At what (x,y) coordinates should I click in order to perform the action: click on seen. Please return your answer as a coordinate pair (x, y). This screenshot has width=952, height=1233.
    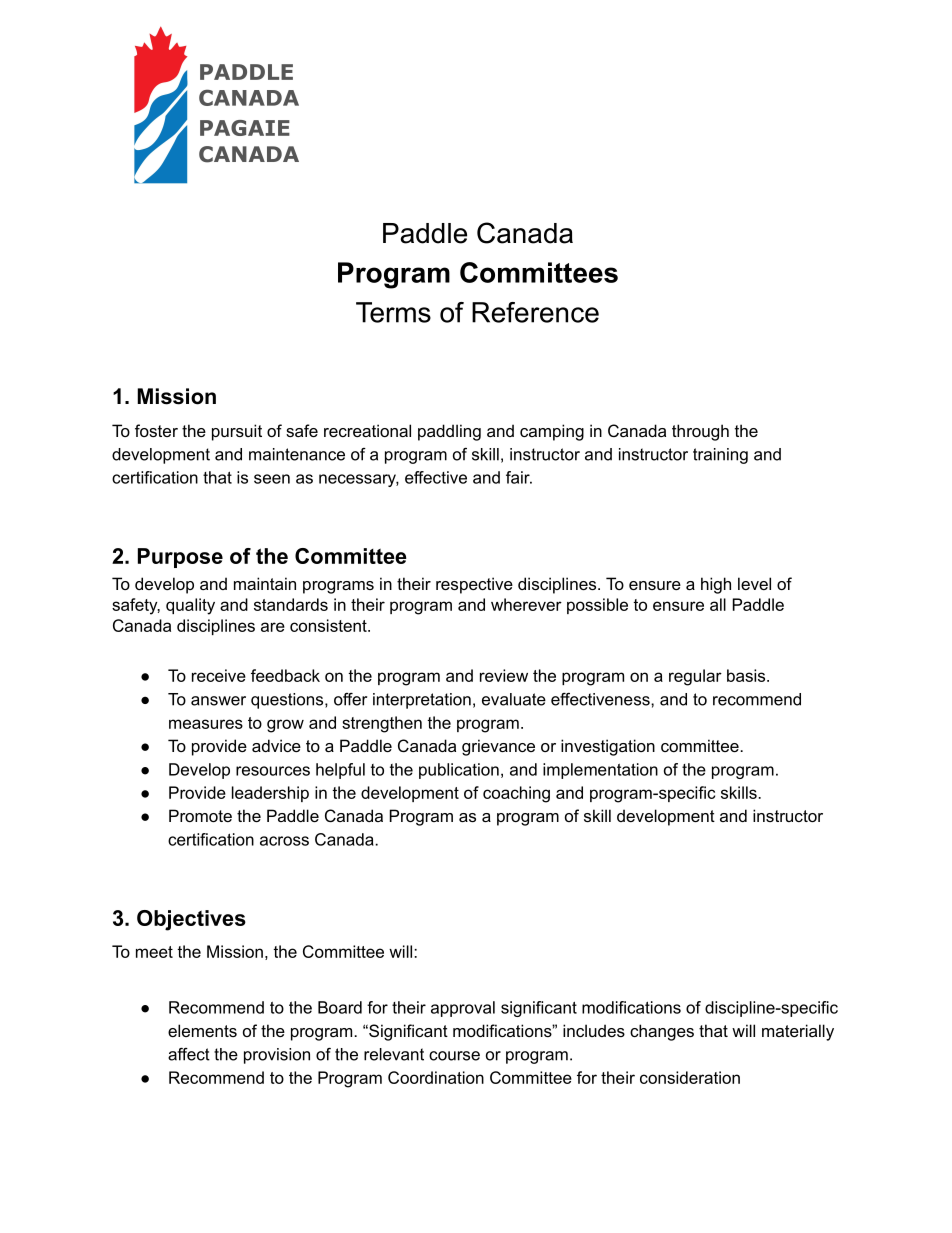
    Looking at the image, I should click on (272, 479).
